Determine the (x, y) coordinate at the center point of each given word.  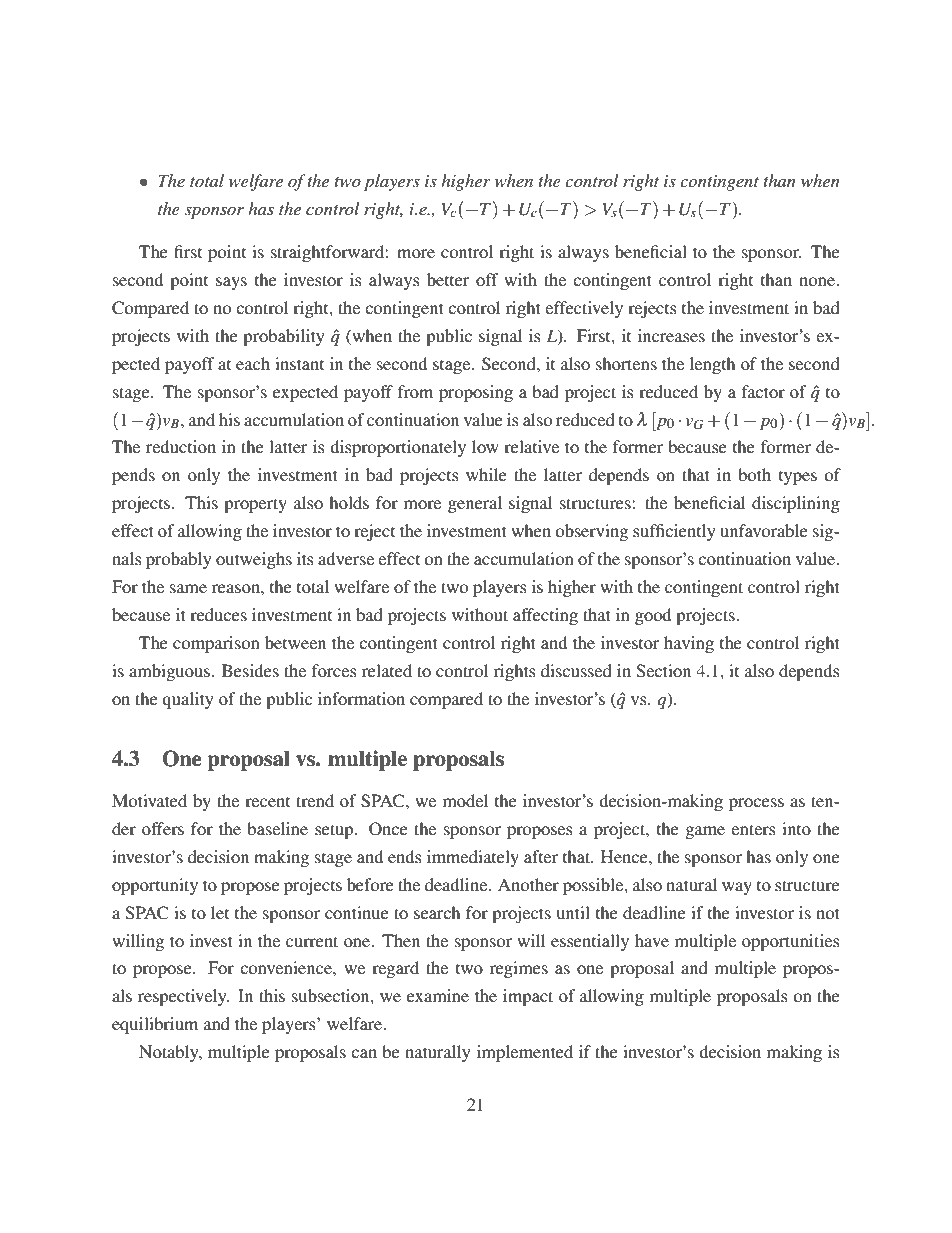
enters (753, 829)
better (448, 279)
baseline (277, 828)
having (689, 644)
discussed (576, 670)
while (486, 474)
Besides (250, 670)
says (231, 283)
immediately (473, 858)
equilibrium (155, 1025)
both (754, 474)
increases (671, 335)
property (255, 505)
